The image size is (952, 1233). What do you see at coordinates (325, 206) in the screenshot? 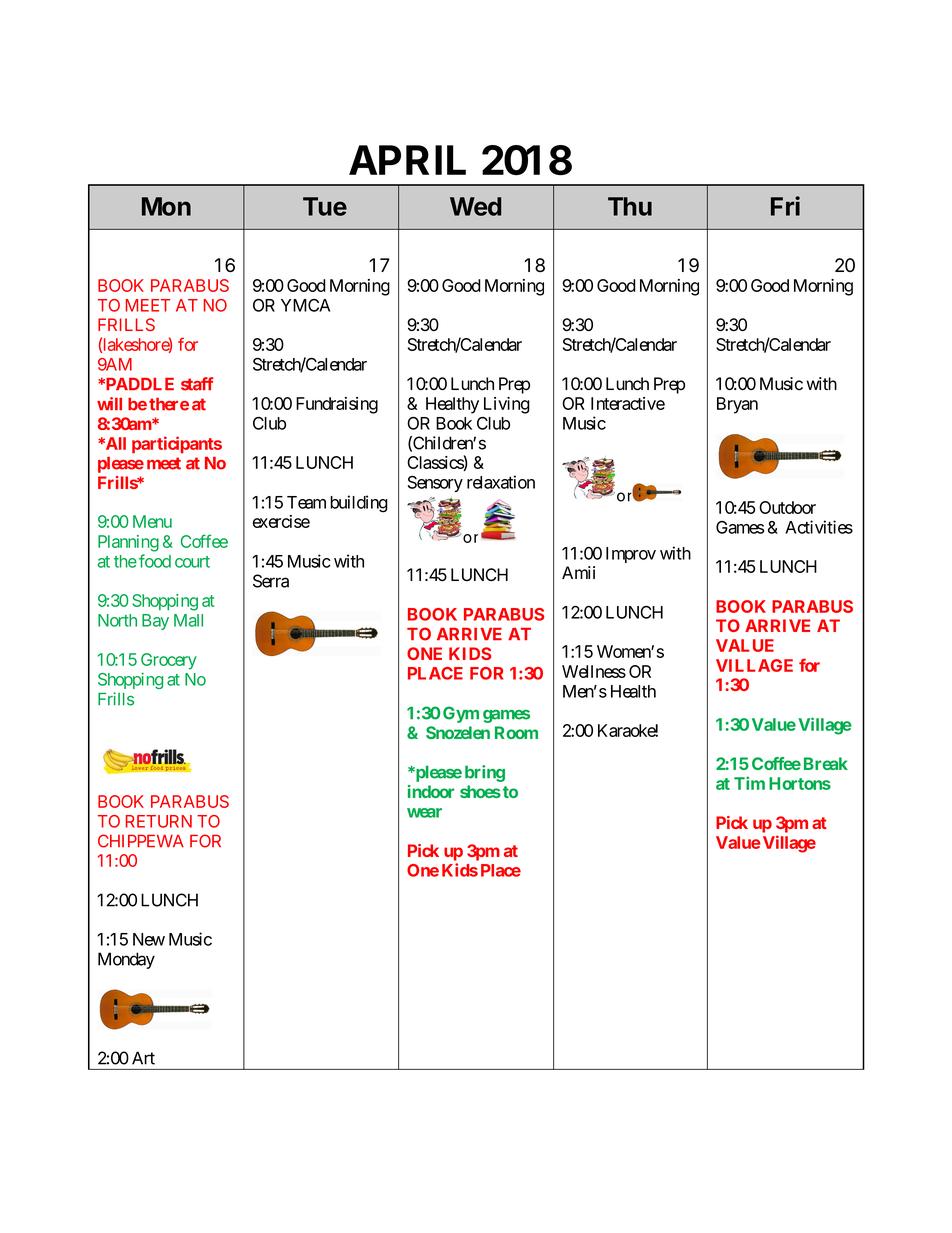
I see `Tue` at bounding box center [325, 206].
